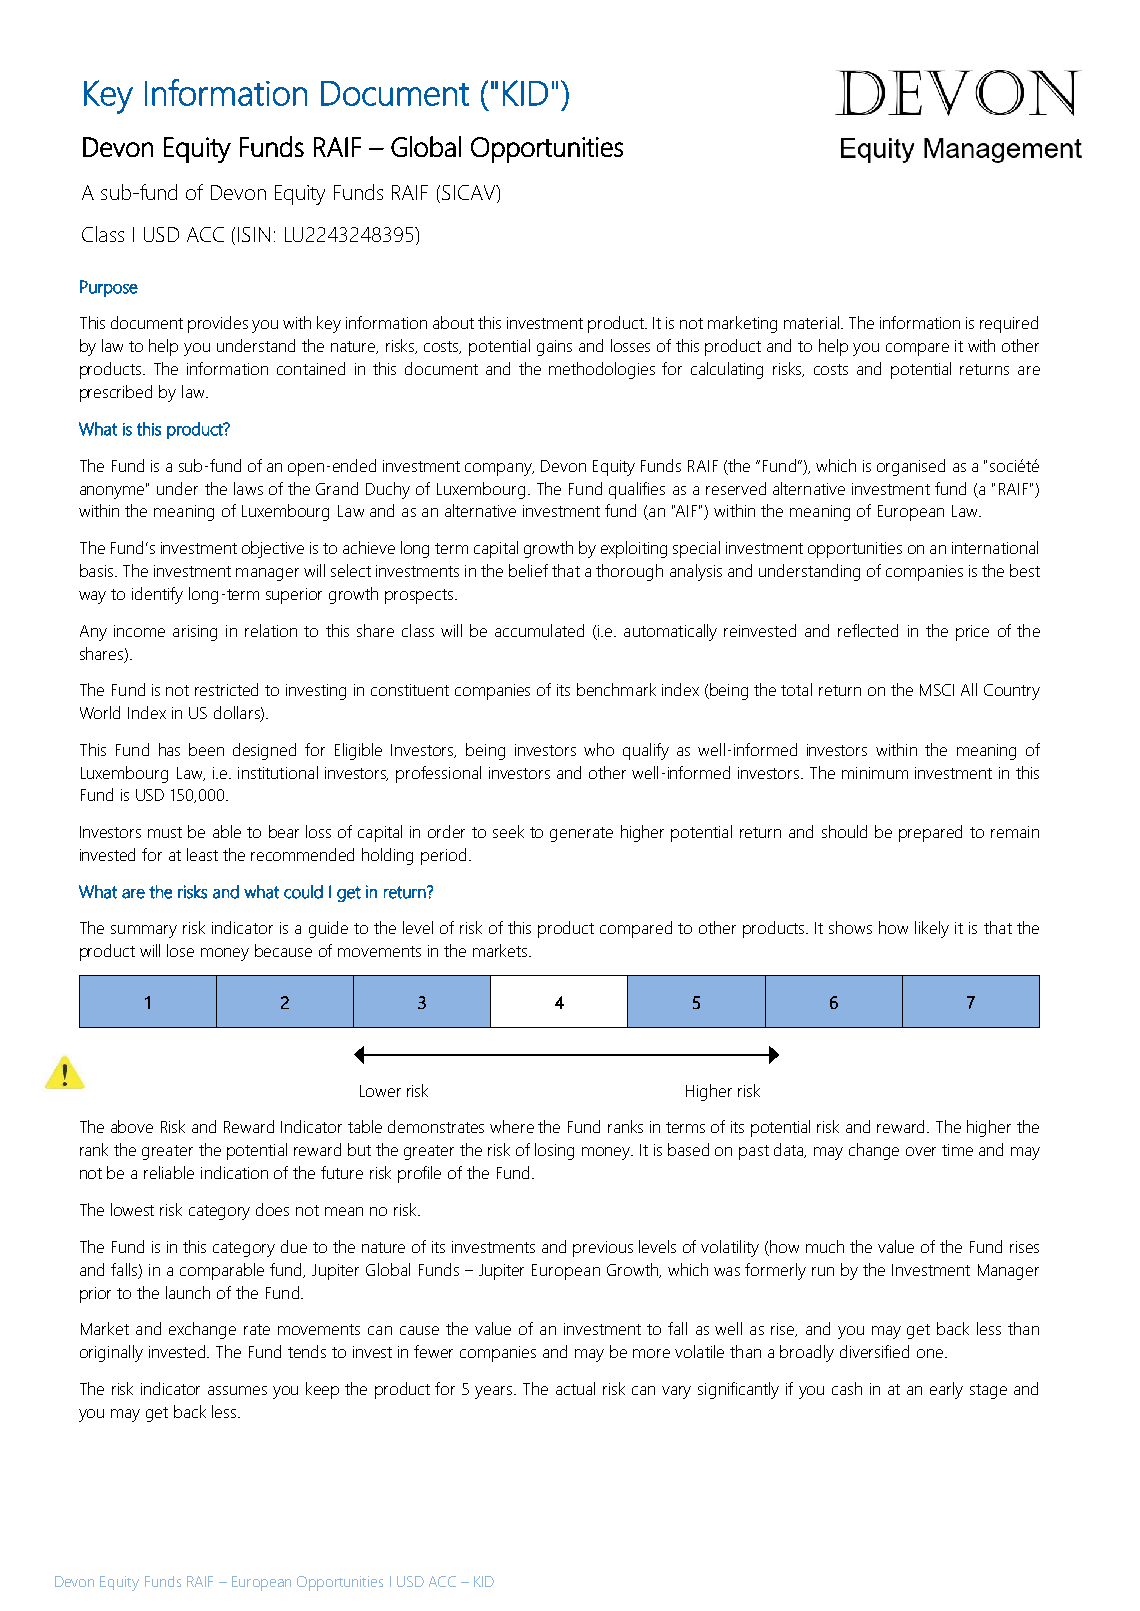  Describe the element at coordinates (237, 1390) in the screenshot. I see `assumes` at that location.
